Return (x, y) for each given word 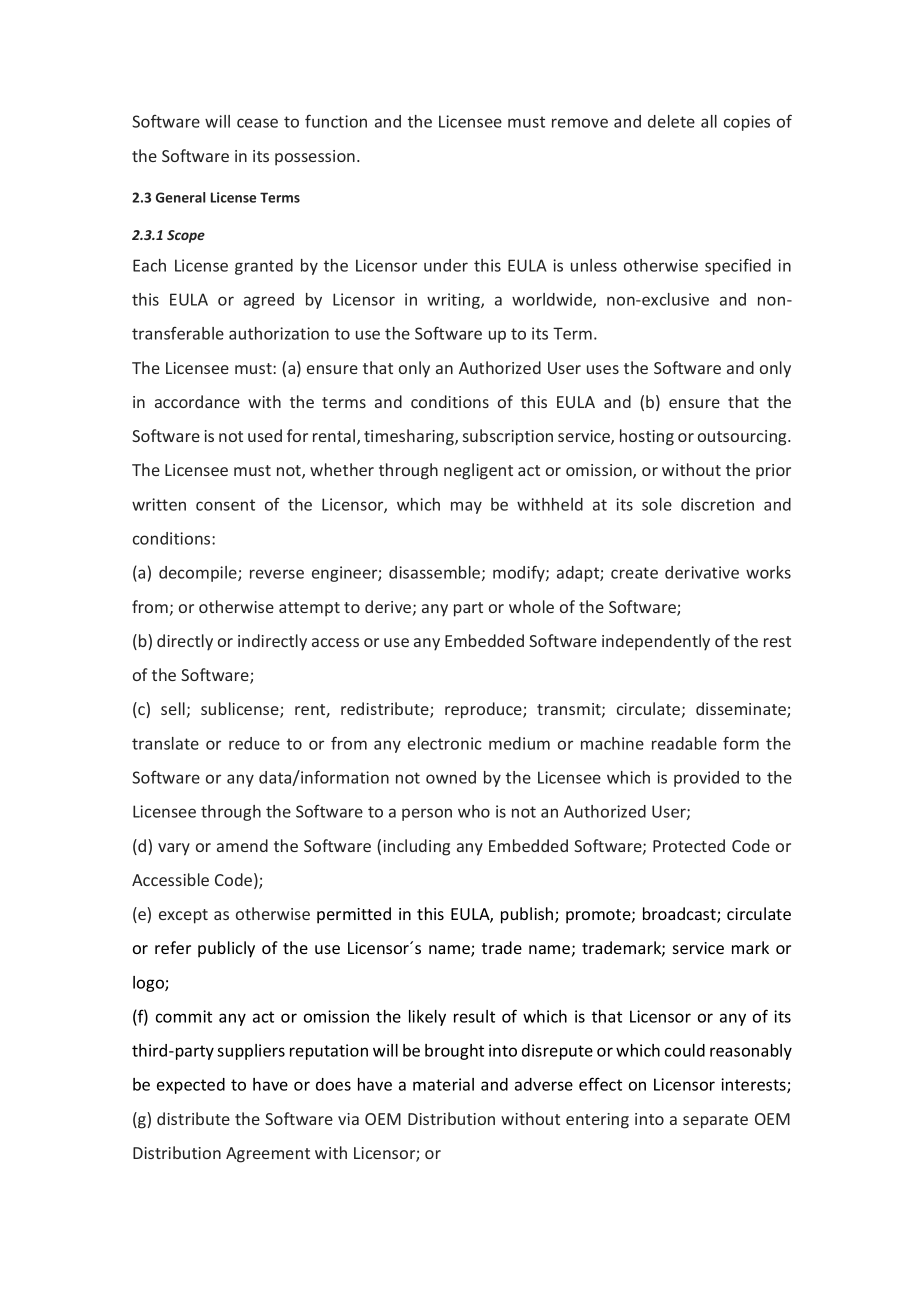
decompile (199, 574)
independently (656, 642)
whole (531, 606)
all (709, 121)
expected (191, 1086)
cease (257, 123)
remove (580, 123)
